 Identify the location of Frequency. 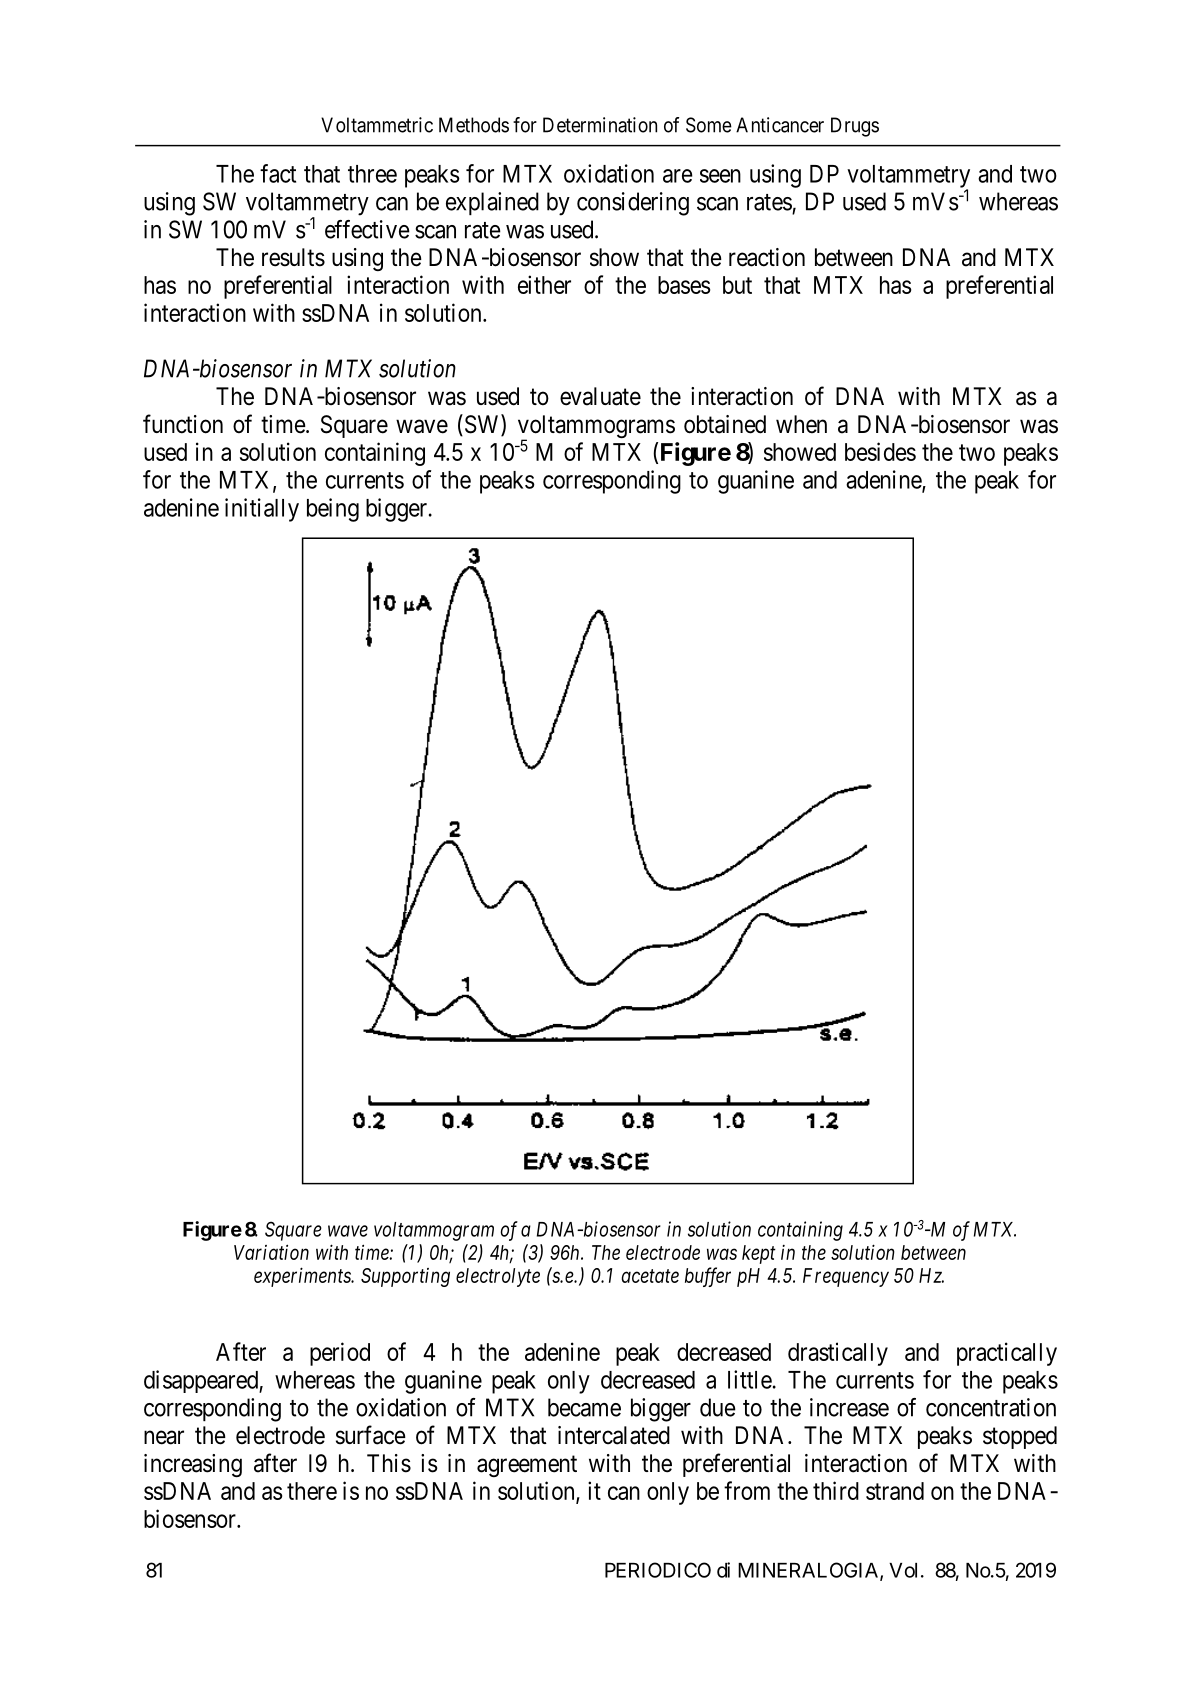
(846, 1277).
